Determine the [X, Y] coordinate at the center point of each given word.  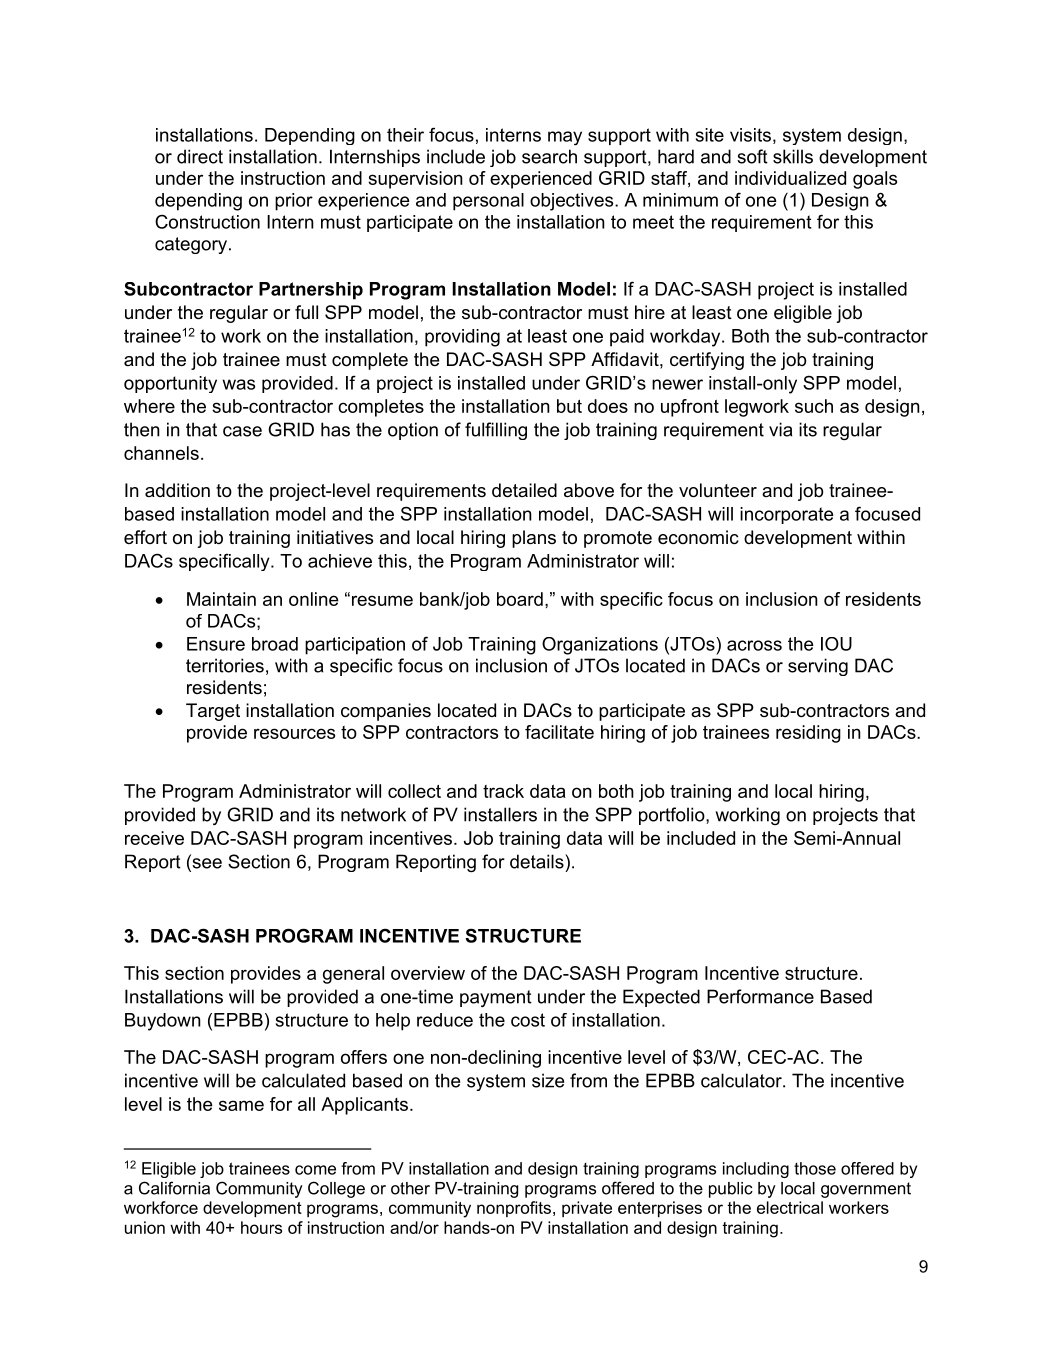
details [538, 861]
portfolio [673, 816]
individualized [790, 178]
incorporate [787, 515]
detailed [524, 490]
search [549, 156]
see [206, 863]
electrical [790, 1207]
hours [261, 1227]
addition [177, 490]
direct [200, 156]
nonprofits [514, 1209]
